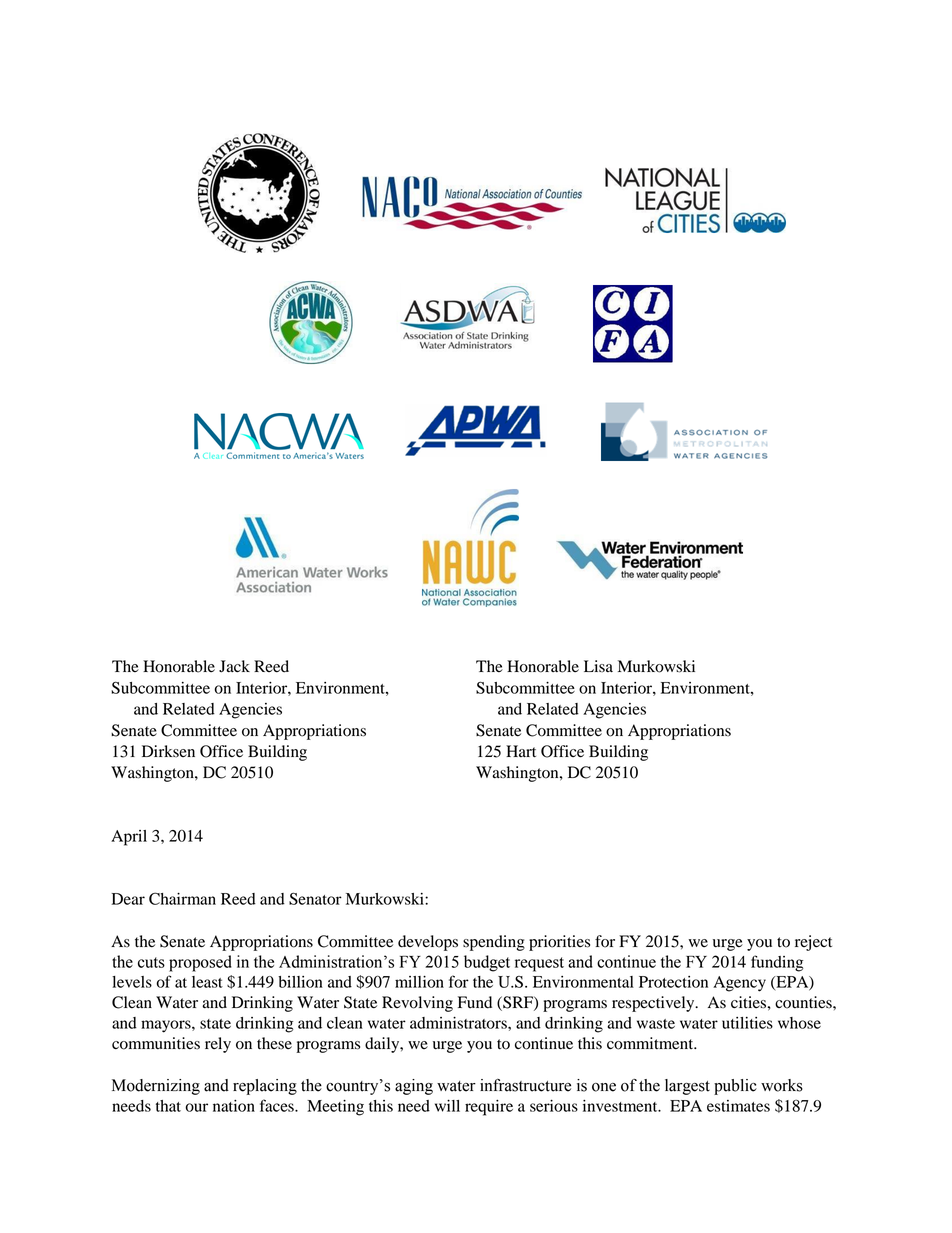  What do you see at coordinates (598, 666) in the screenshot?
I see `Lisa` at bounding box center [598, 666].
